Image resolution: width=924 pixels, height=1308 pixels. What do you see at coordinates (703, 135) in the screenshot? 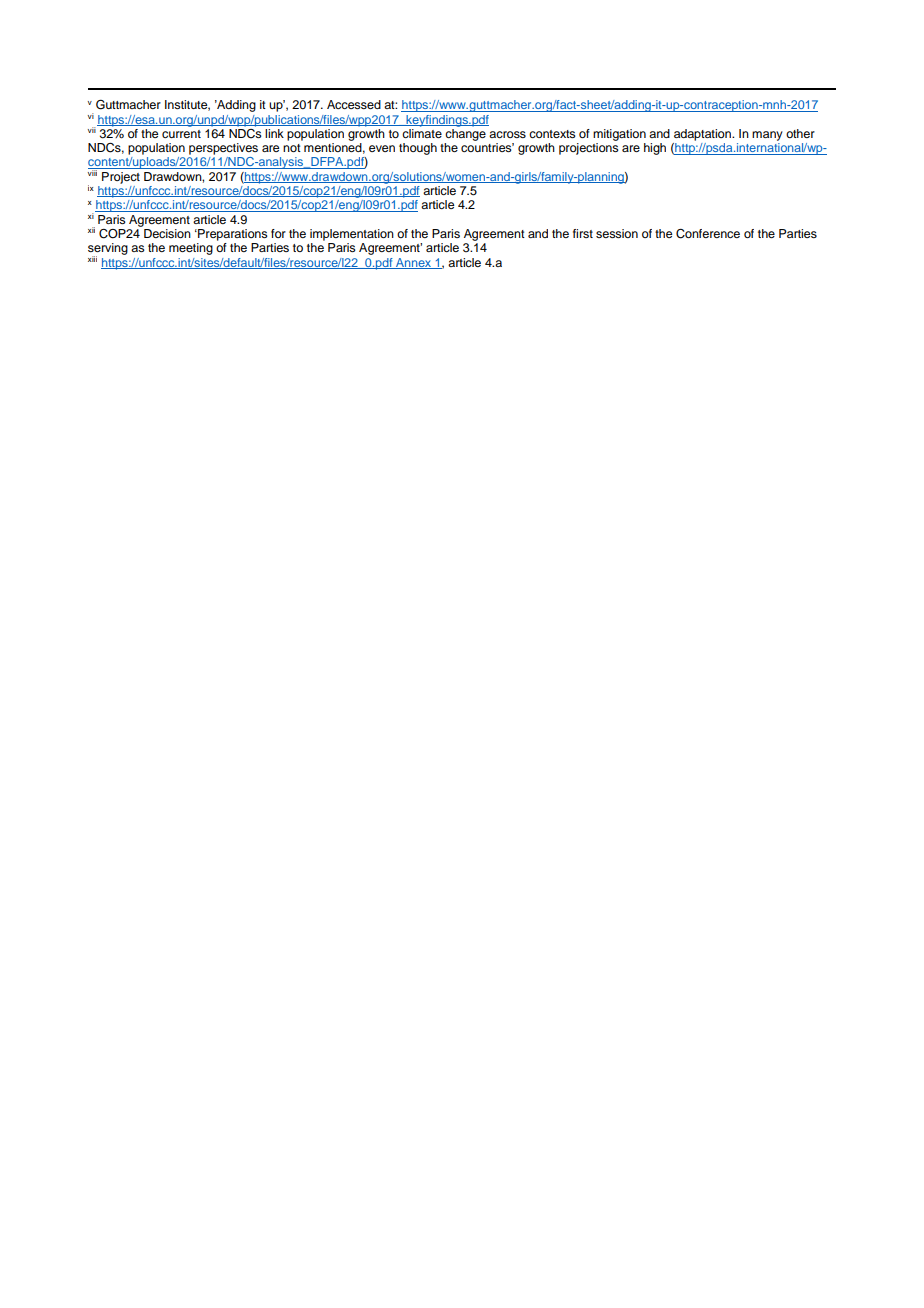
I see `adaptation` at bounding box center [703, 135].
